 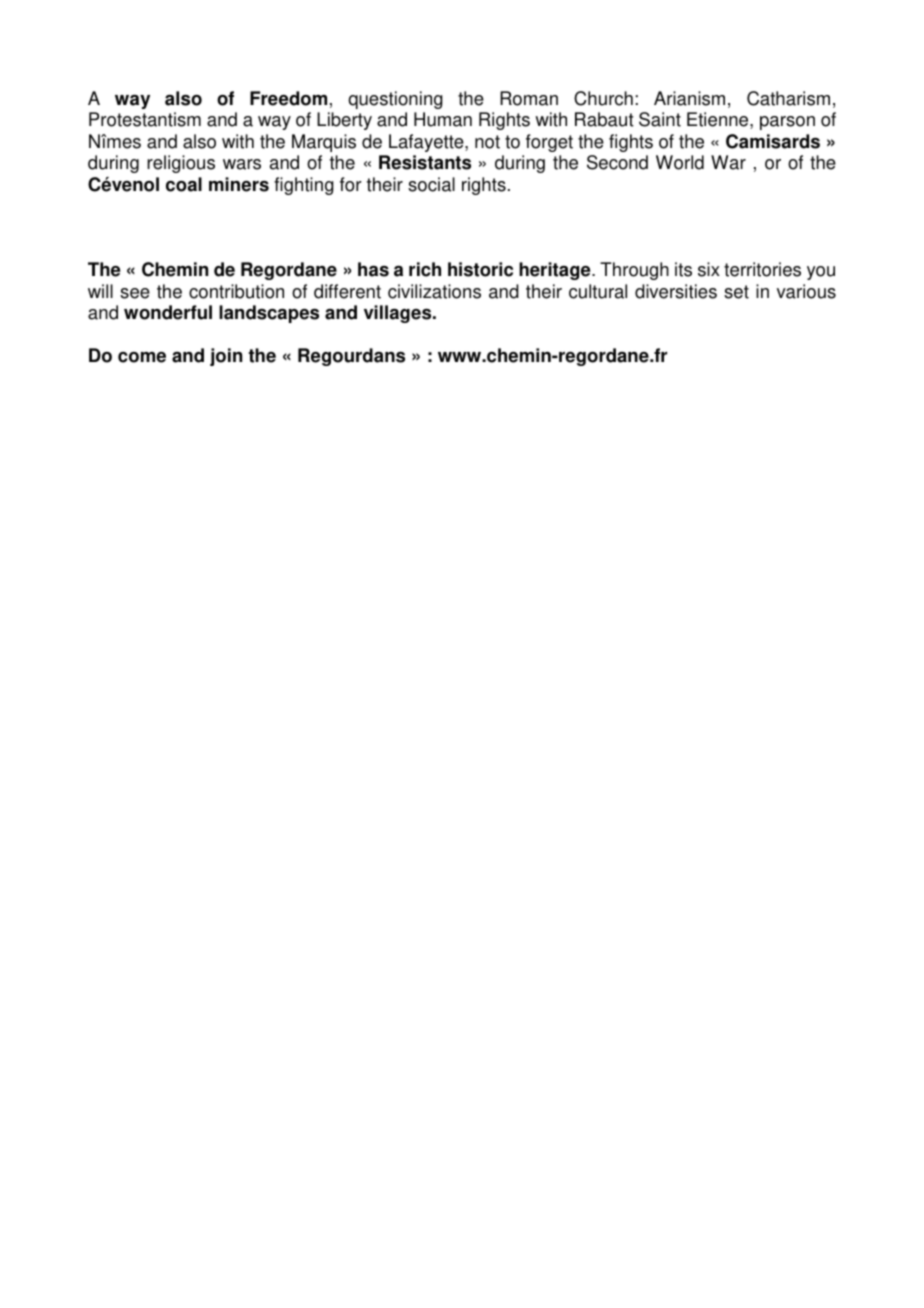 What do you see at coordinates (395, 100) in the page?
I see `questioning` at bounding box center [395, 100].
